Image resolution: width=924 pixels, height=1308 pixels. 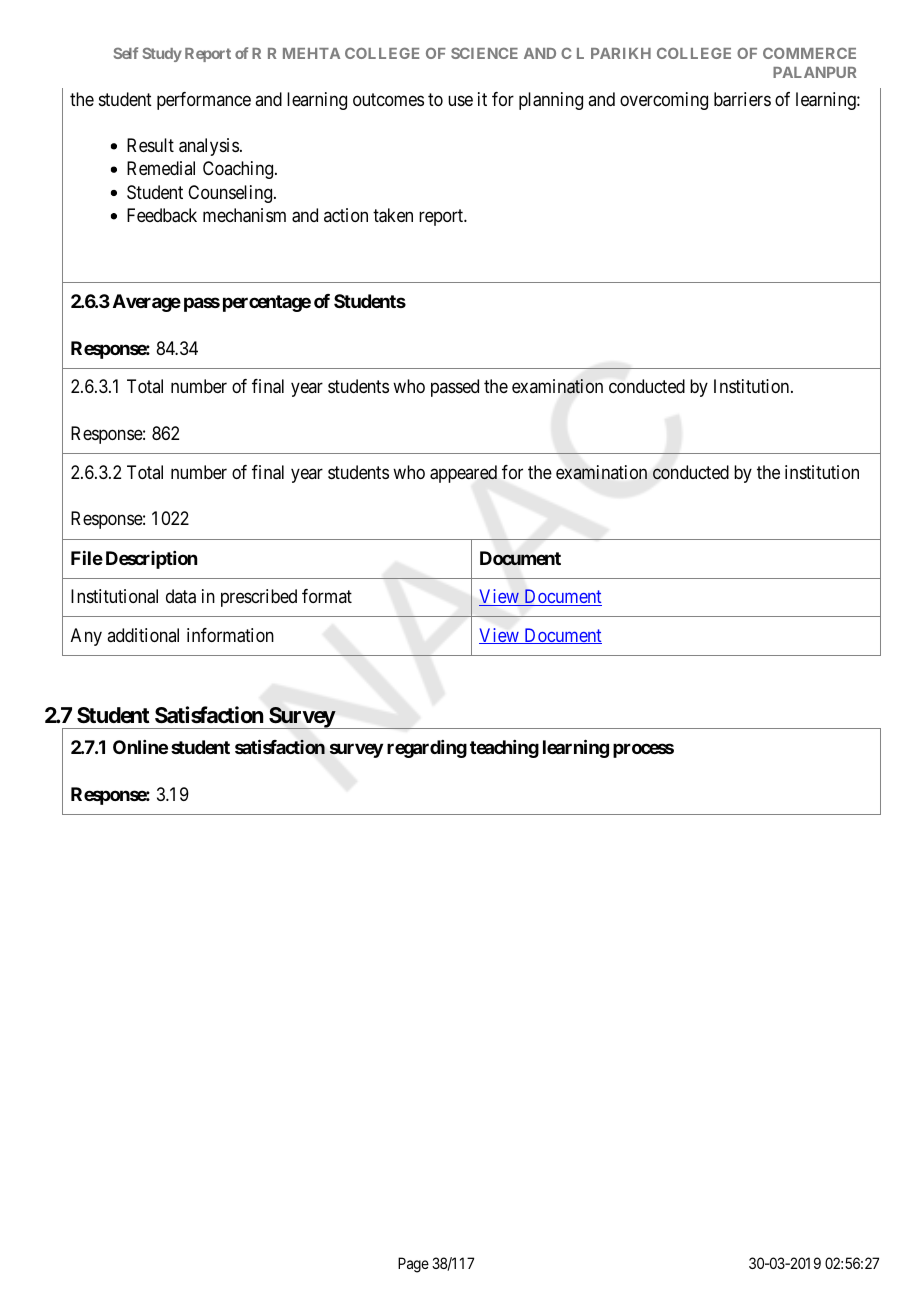 I want to click on taken, so click(x=393, y=215).
